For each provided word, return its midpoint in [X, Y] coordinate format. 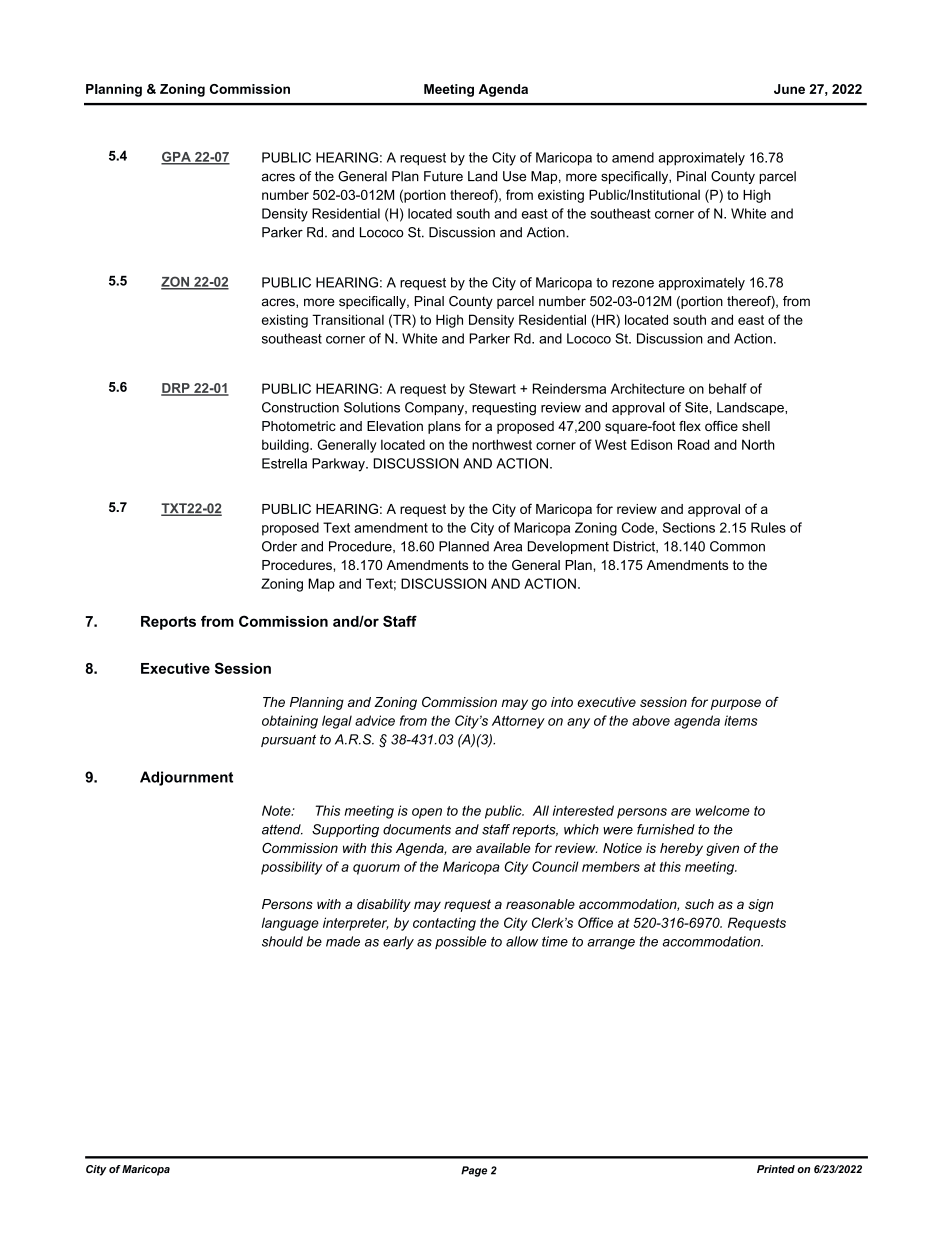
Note [277, 810]
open [427, 813]
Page [474, 1171]
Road [693, 444]
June [789, 89]
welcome [723, 810]
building [286, 446]
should [282, 941]
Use [514, 176]
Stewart [492, 388]
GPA [177, 158]
